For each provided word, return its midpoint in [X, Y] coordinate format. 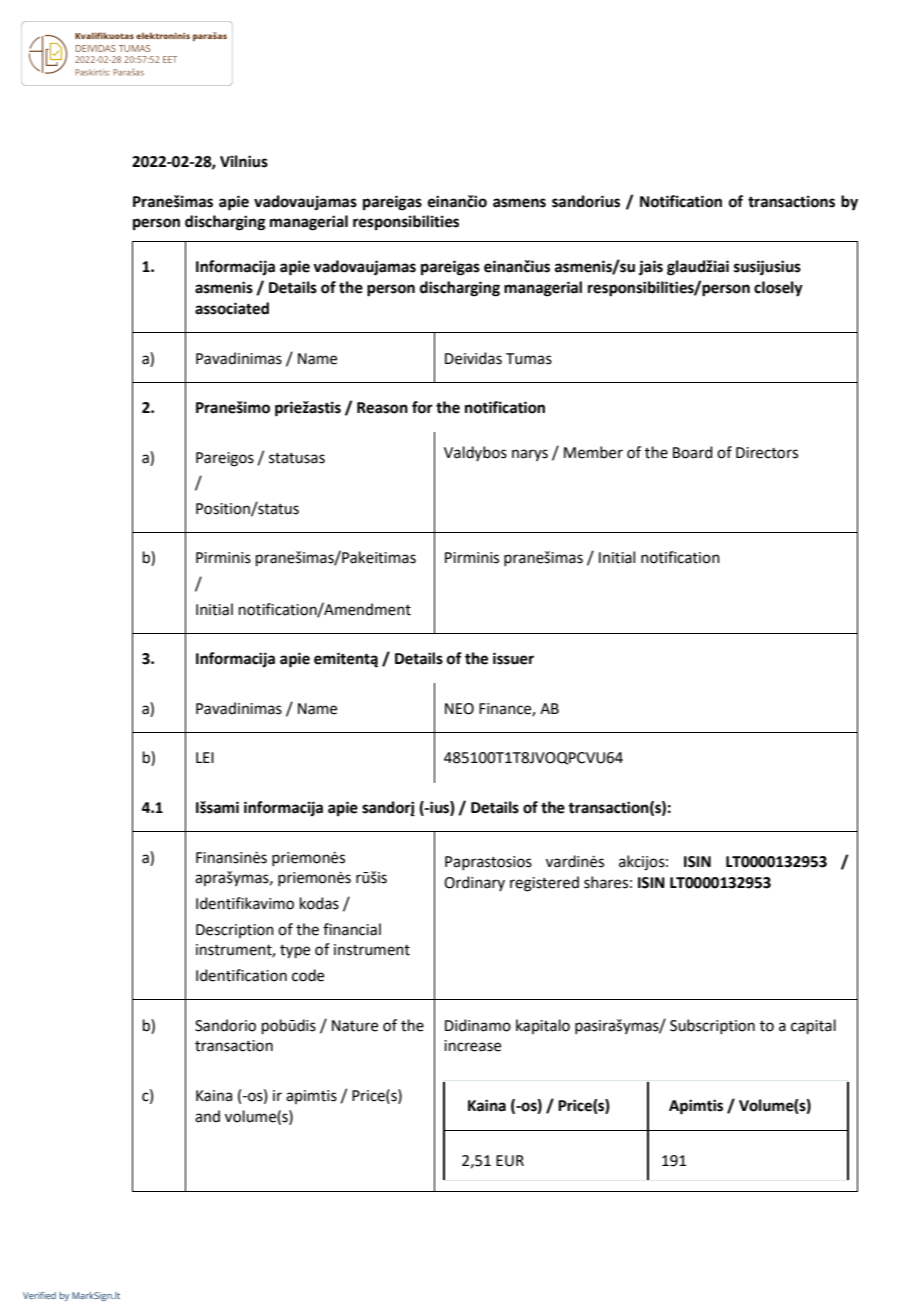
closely [778, 289]
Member [593, 452]
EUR [510, 1161]
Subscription [712, 1026]
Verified [39, 1295]
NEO [459, 709]
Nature [355, 1026]
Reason [382, 408]
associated [232, 308]
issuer [513, 658]
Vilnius [244, 161]
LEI [205, 757]
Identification [241, 975]
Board [693, 452]
